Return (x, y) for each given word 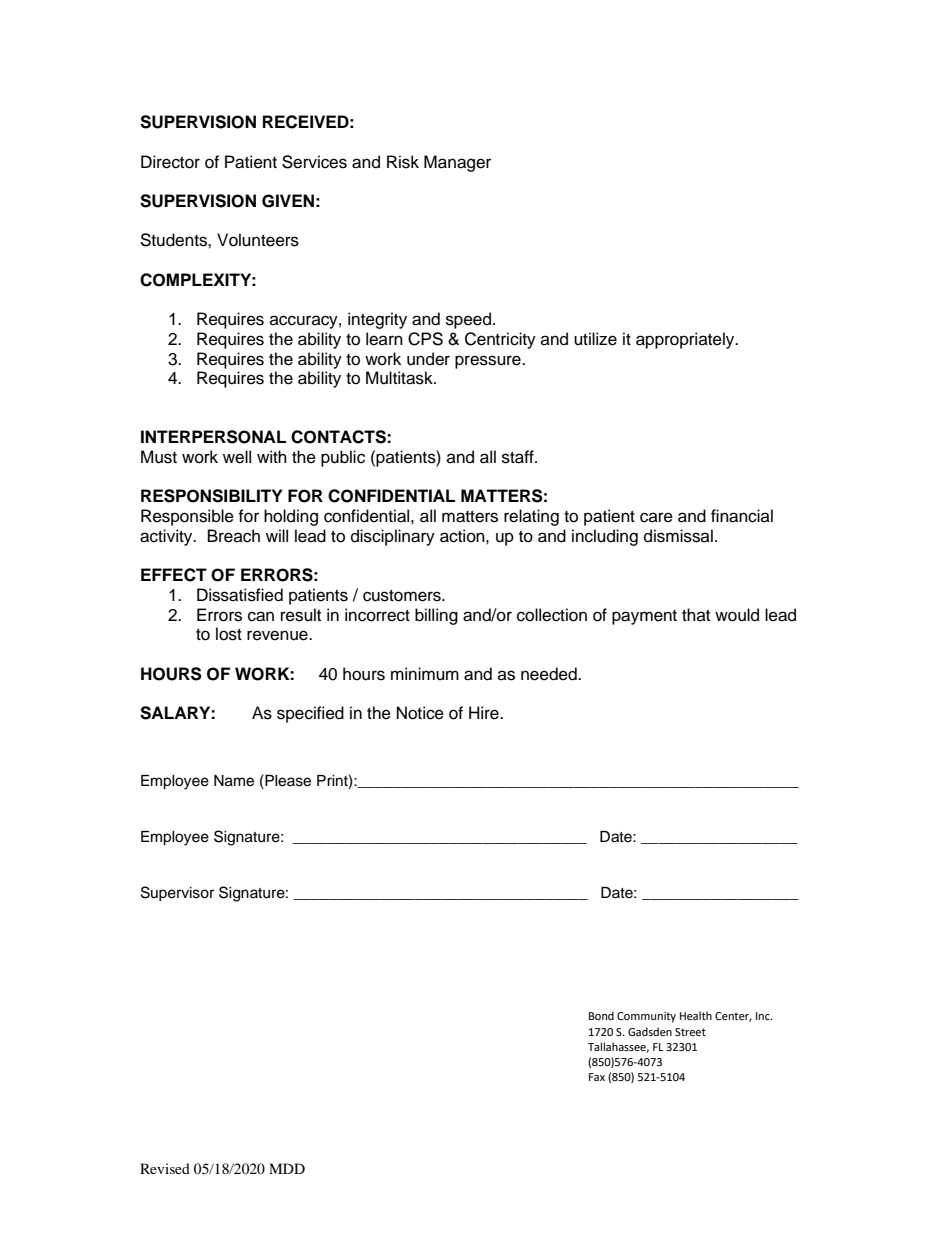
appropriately (686, 340)
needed (550, 674)
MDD (287, 1168)
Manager (457, 163)
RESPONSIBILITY (212, 496)
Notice (420, 713)
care (656, 517)
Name (234, 781)
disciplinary (393, 537)
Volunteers (258, 240)
